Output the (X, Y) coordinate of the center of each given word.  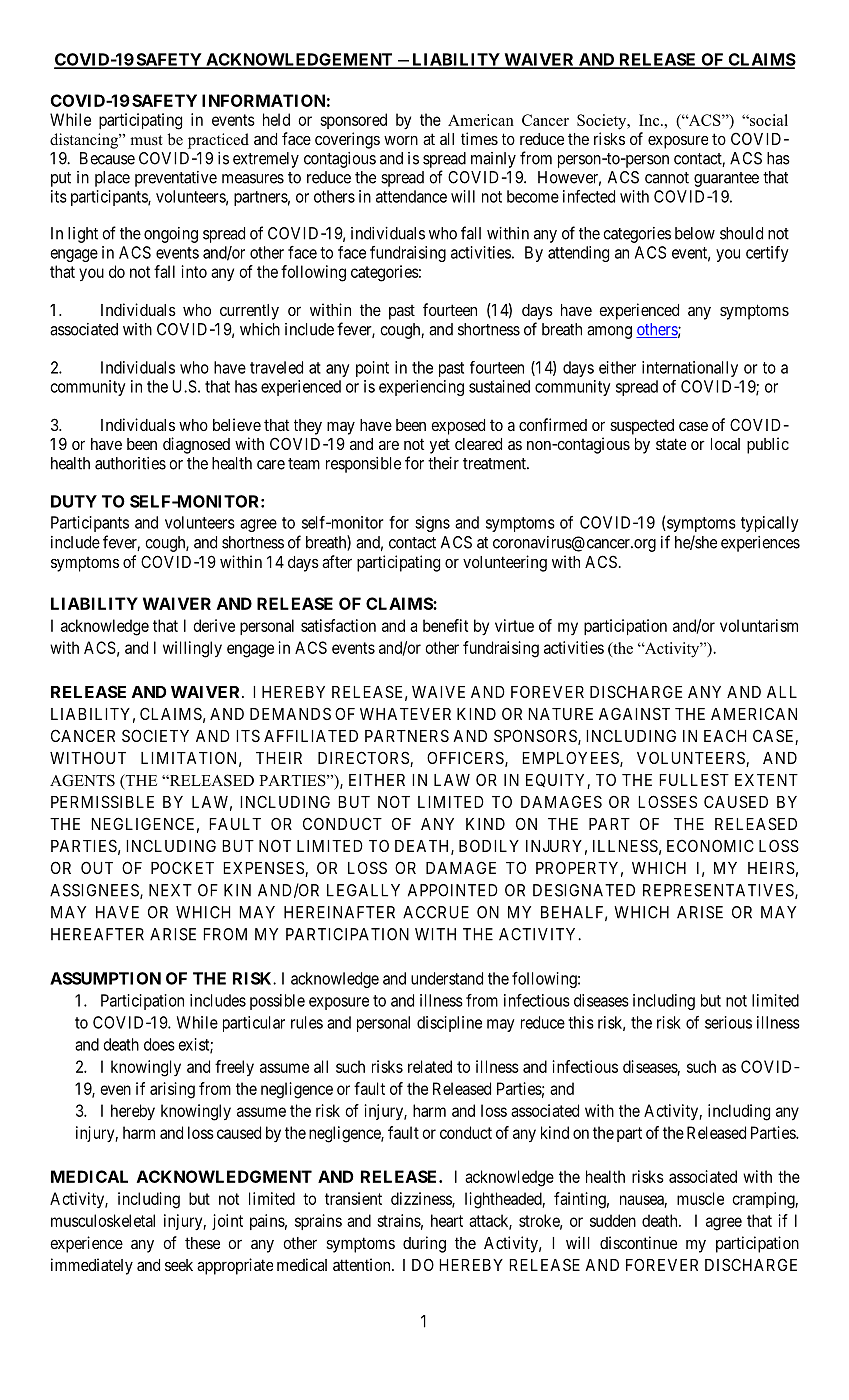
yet (440, 446)
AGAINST (634, 713)
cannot (667, 178)
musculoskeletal (103, 1220)
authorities (130, 463)
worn (401, 140)
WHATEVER (405, 714)
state (671, 444)
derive (214, 625)
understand (447, 978)
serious (728, 1022)
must (146, 140)
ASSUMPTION (105, 978)
